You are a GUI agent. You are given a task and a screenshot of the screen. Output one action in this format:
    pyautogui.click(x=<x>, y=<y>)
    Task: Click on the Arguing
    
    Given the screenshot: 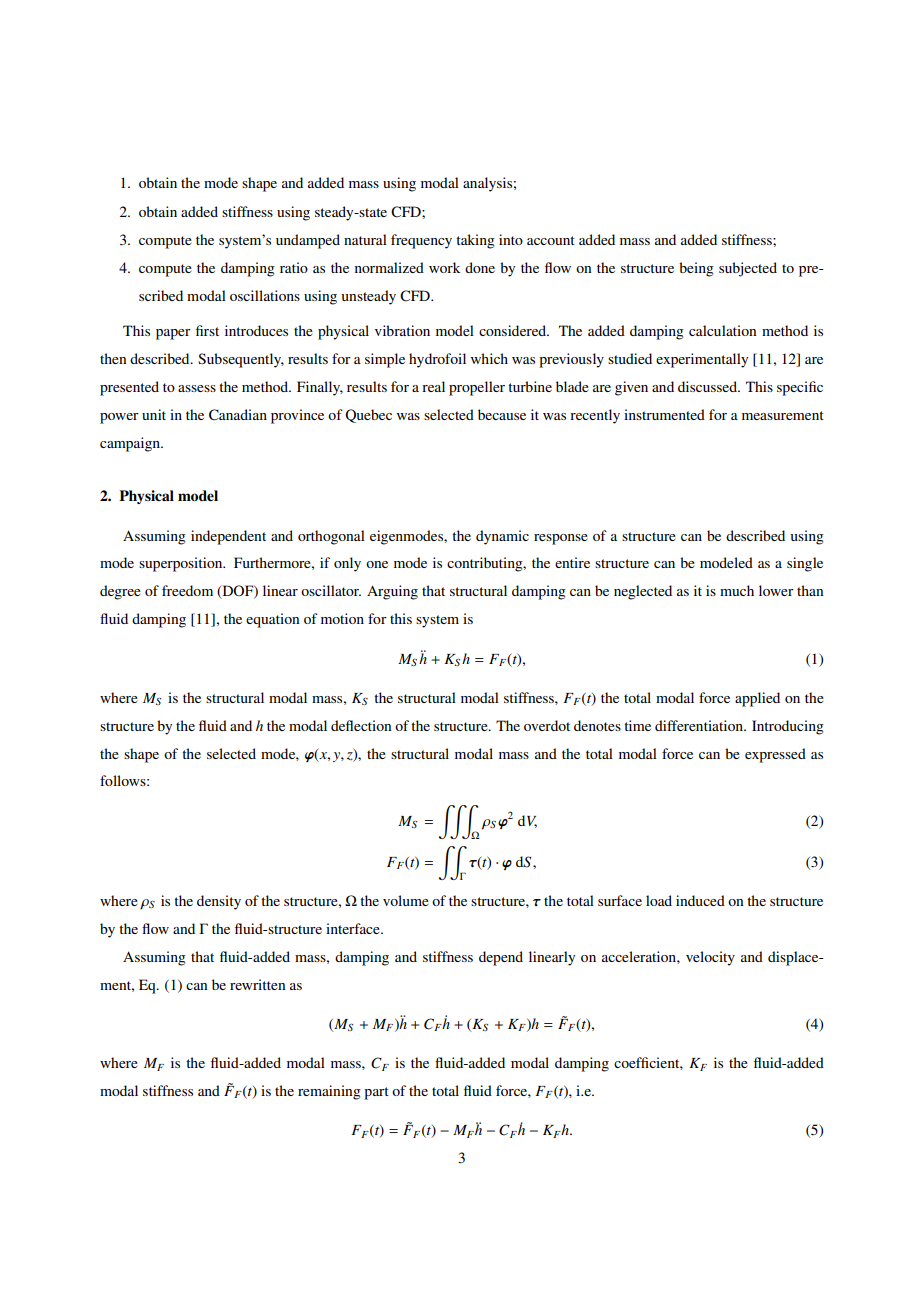 What is the action you would take?
    pyautogui.click(x=392, y=592)
